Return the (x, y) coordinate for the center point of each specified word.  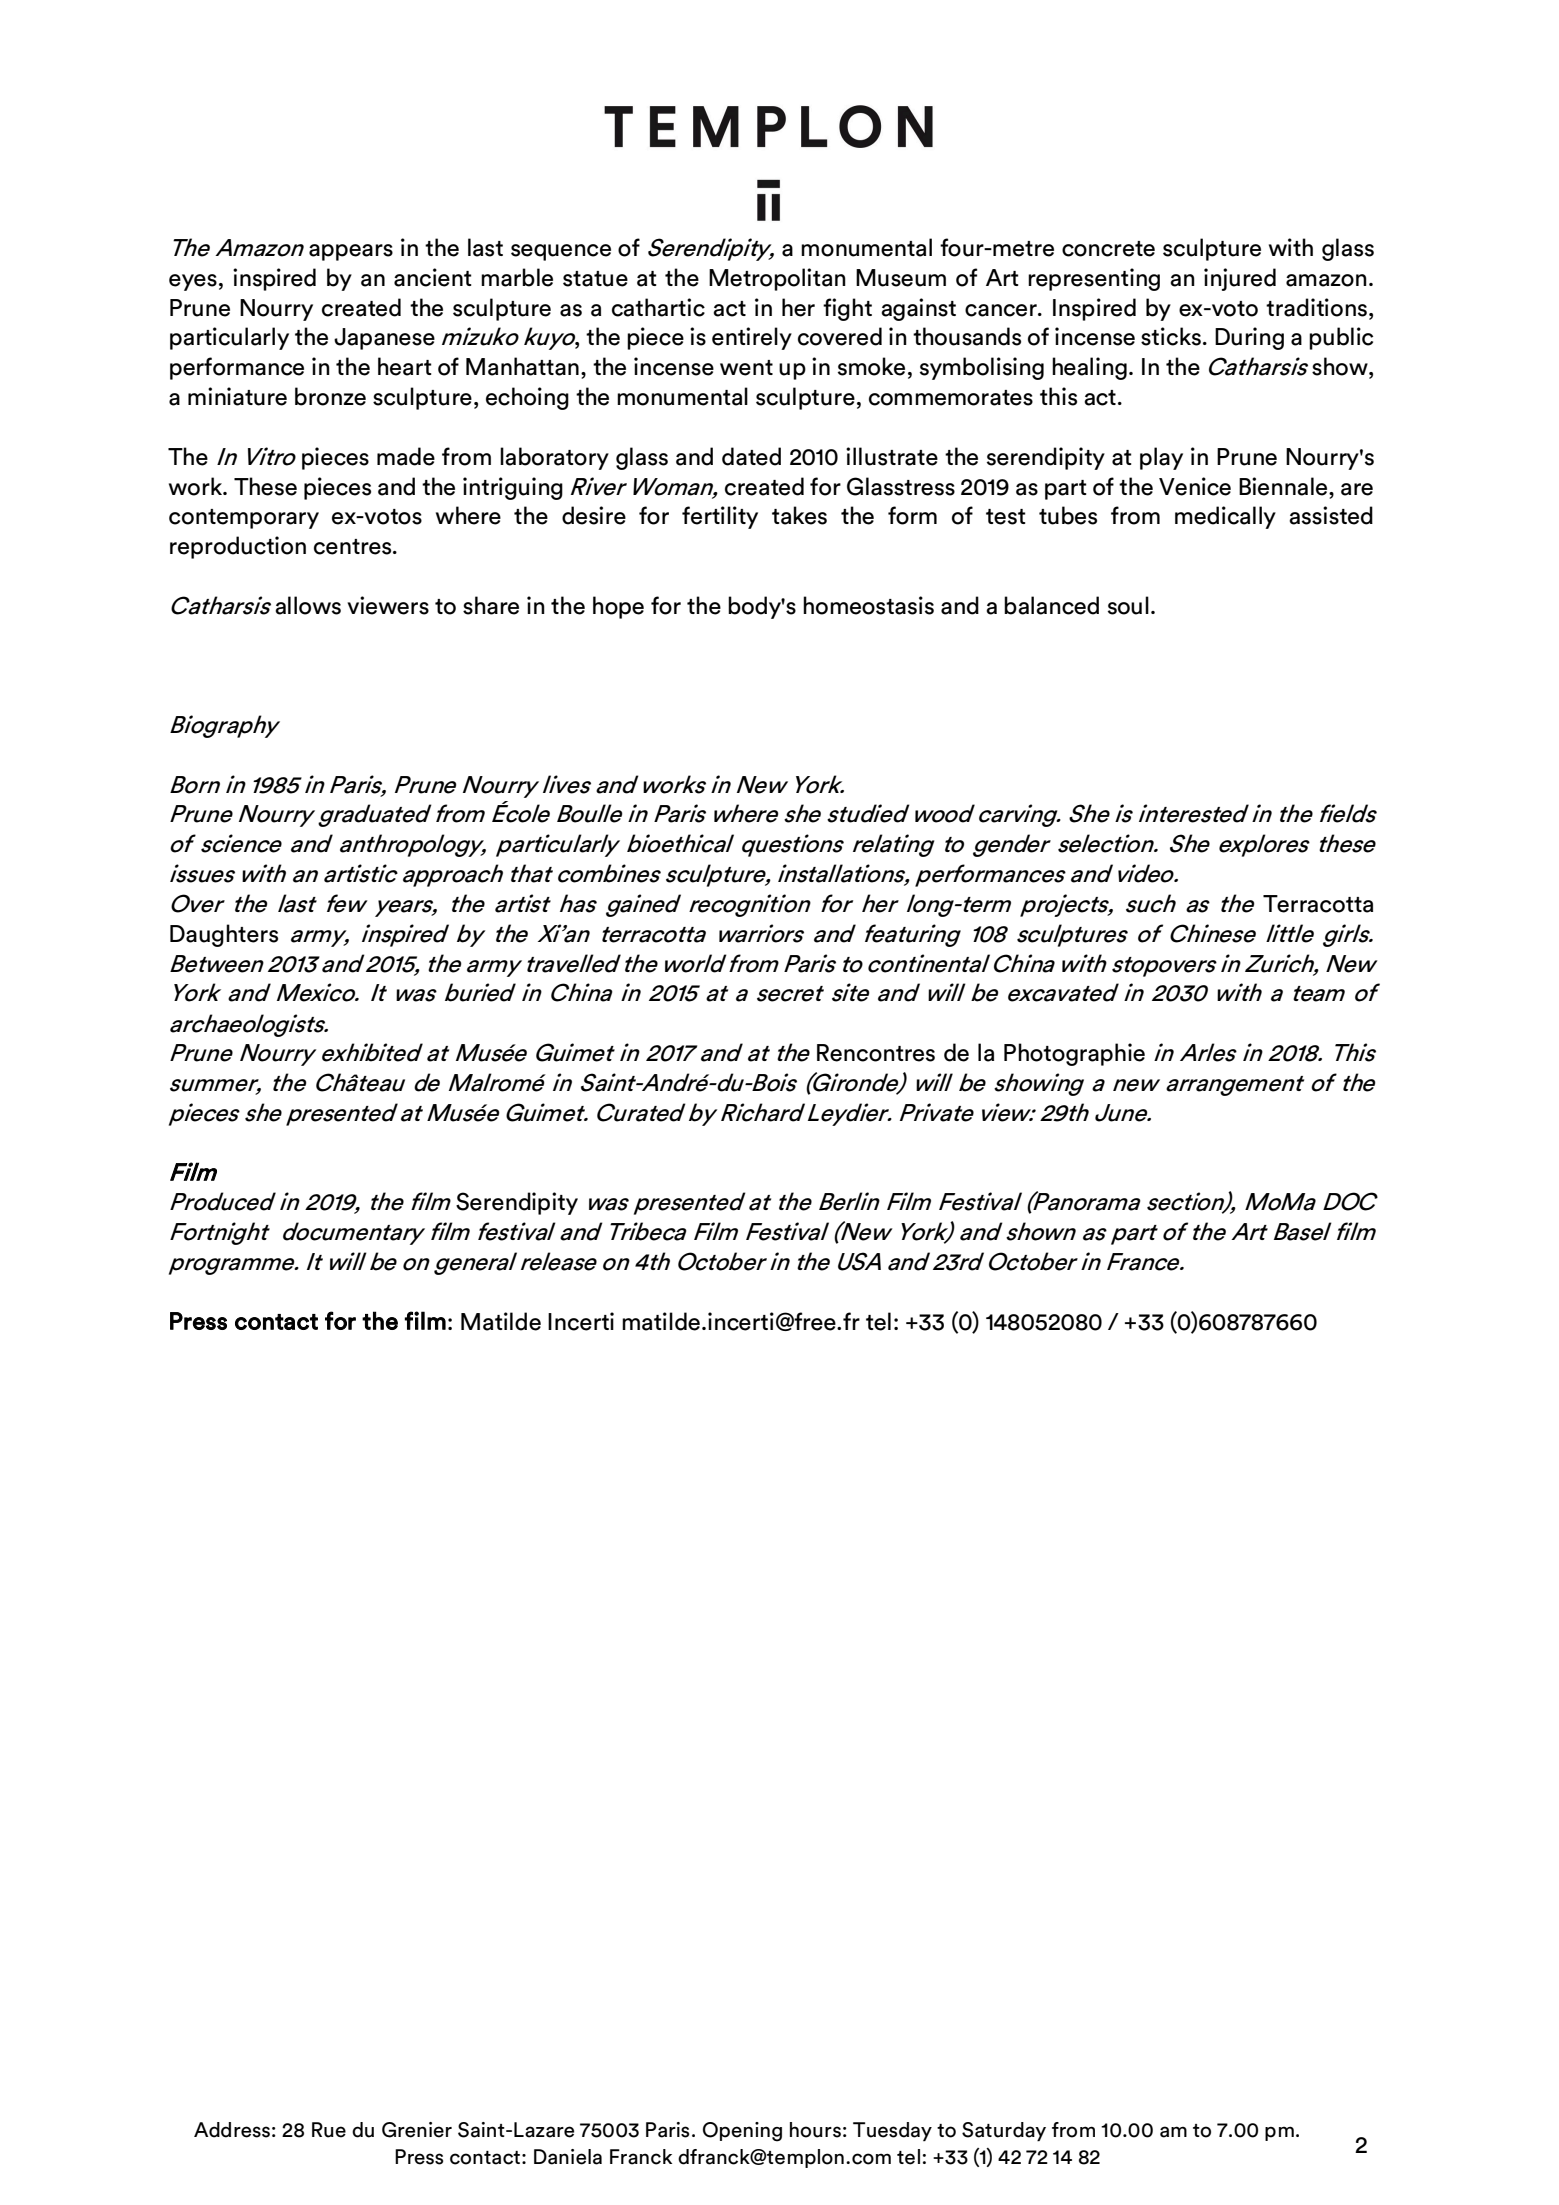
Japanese (384, 339)
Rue (329, 2130)
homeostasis (868, 605)
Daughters (224, 935)
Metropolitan (777, 279)
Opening (742, 2132)
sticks (1171, 336)
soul (1128, 605)
